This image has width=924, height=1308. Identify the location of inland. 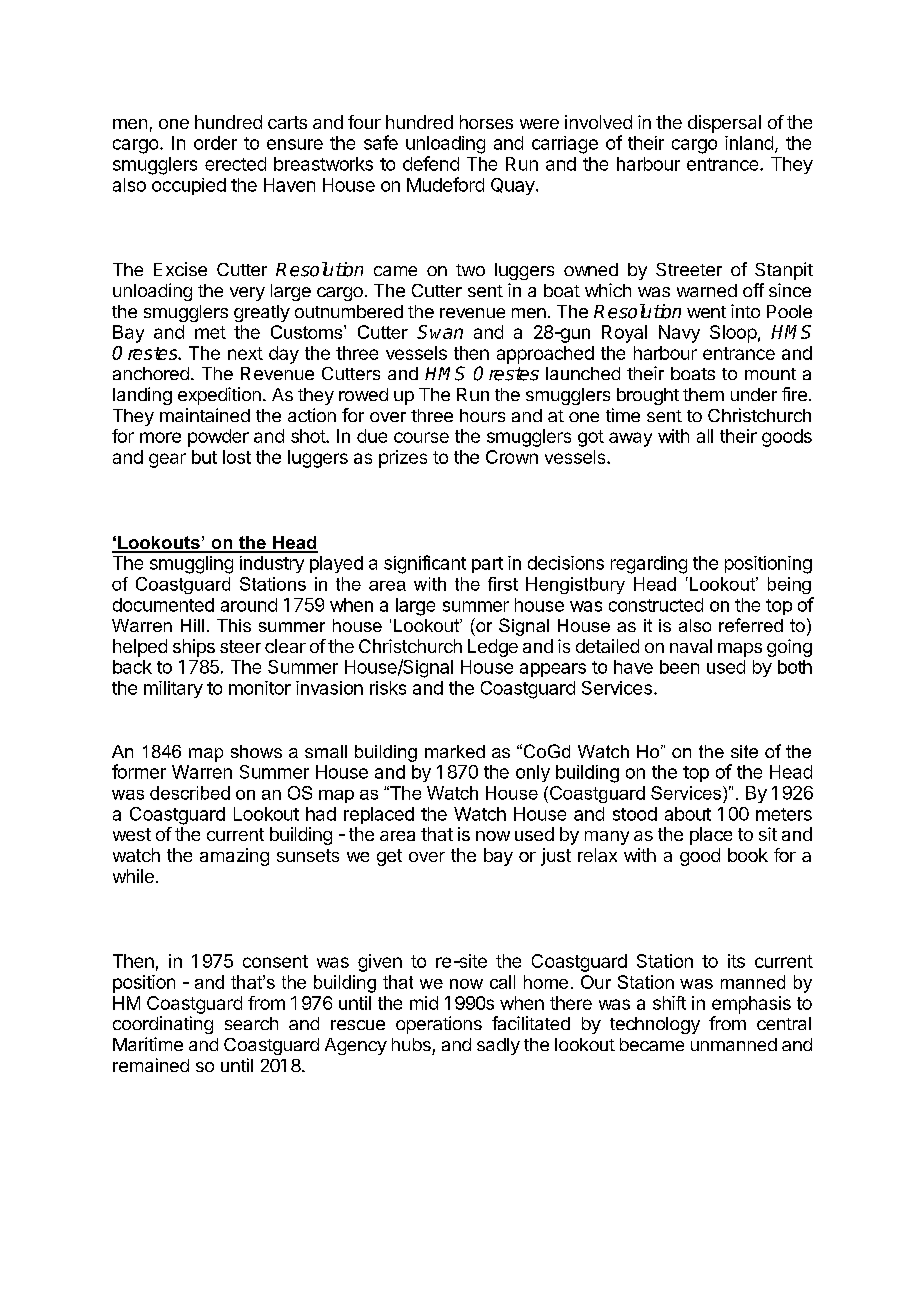
(749, 143).
